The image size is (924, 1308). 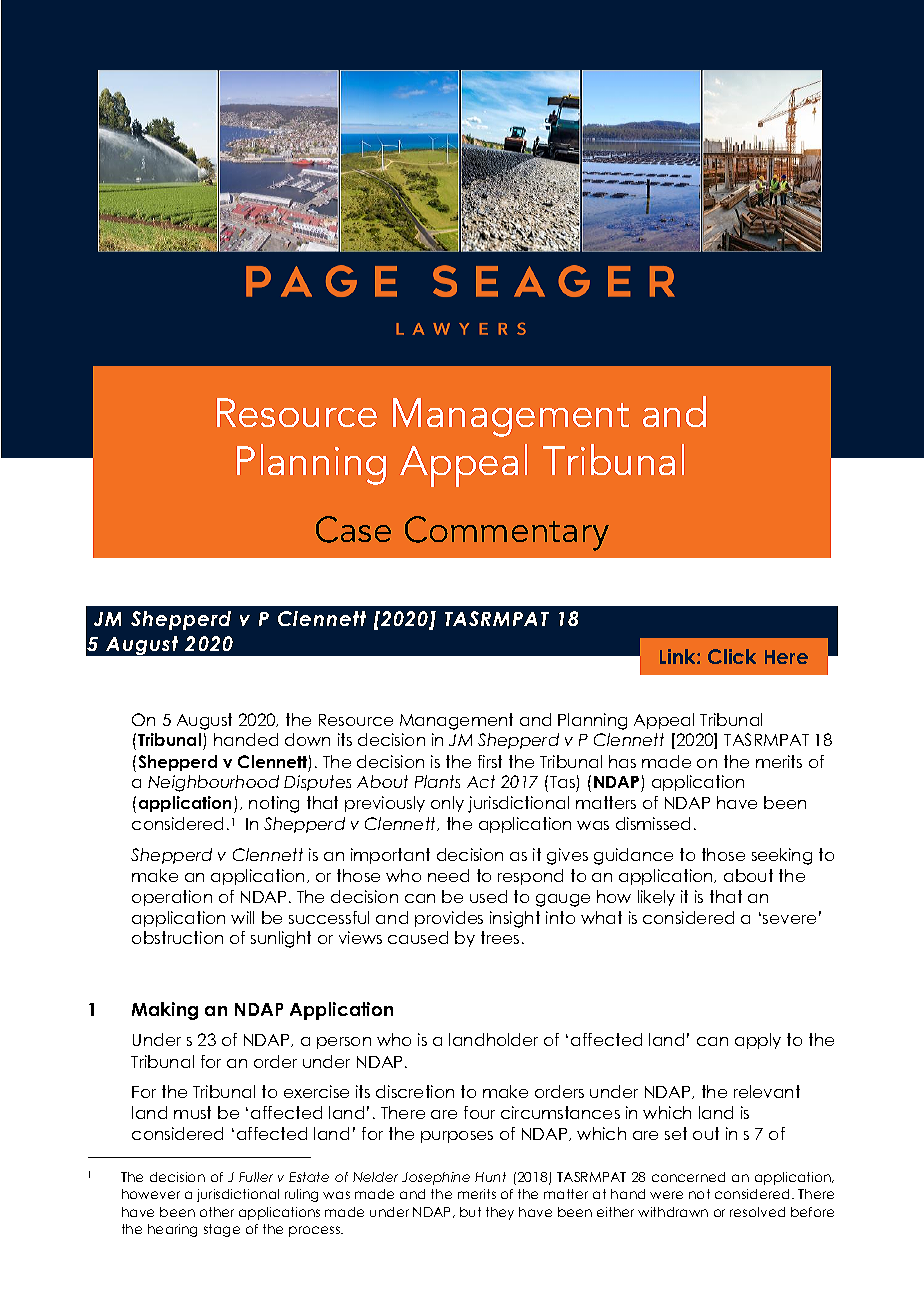 I want to click on Making, so click(x=165, y=1011).
